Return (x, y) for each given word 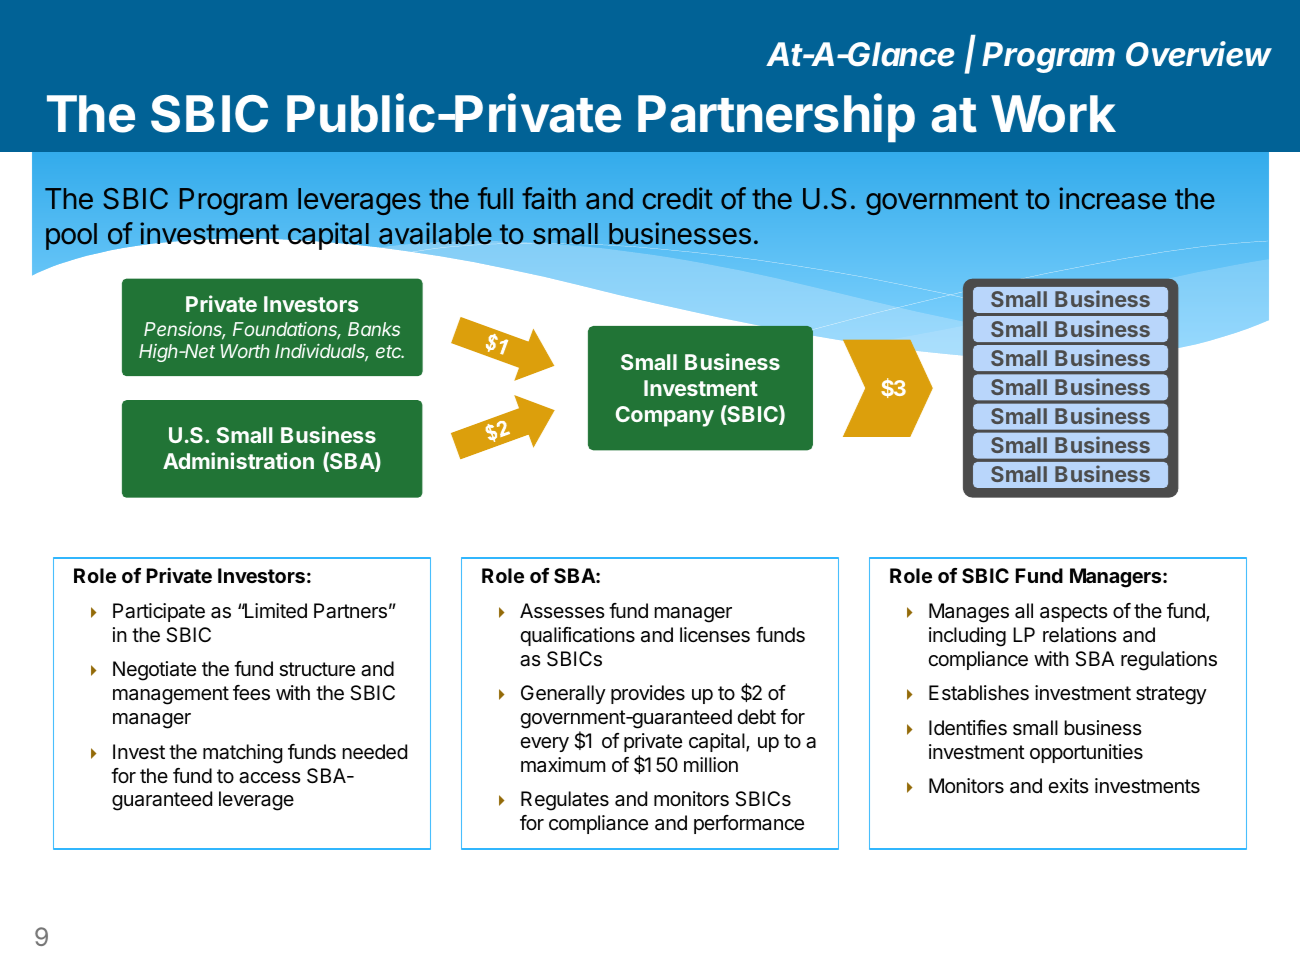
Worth (245, 351)
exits (1068, 785)
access (270, 778)
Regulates (565, 801)
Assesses (562, 610)
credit (678, 198)
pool (71, 236)
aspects (1074, 613)
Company (665, 416)
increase (1112, 198)
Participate (159, 612)
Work (1053, 114)
